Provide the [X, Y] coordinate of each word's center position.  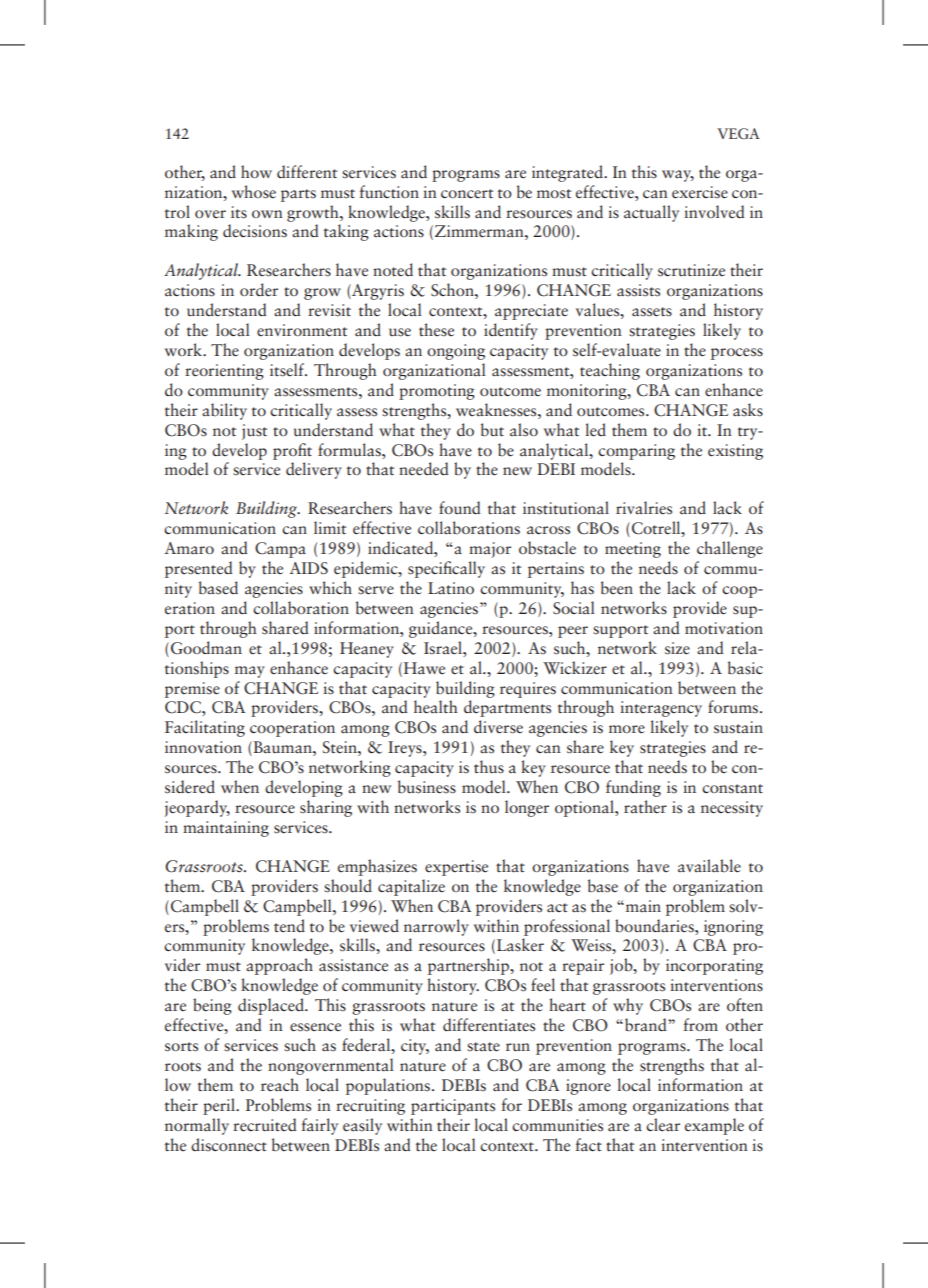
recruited [265, 1125]
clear [663, 1124]
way [678, 176]
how [256, 171]
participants [453, 1107]
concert [467, 194]
